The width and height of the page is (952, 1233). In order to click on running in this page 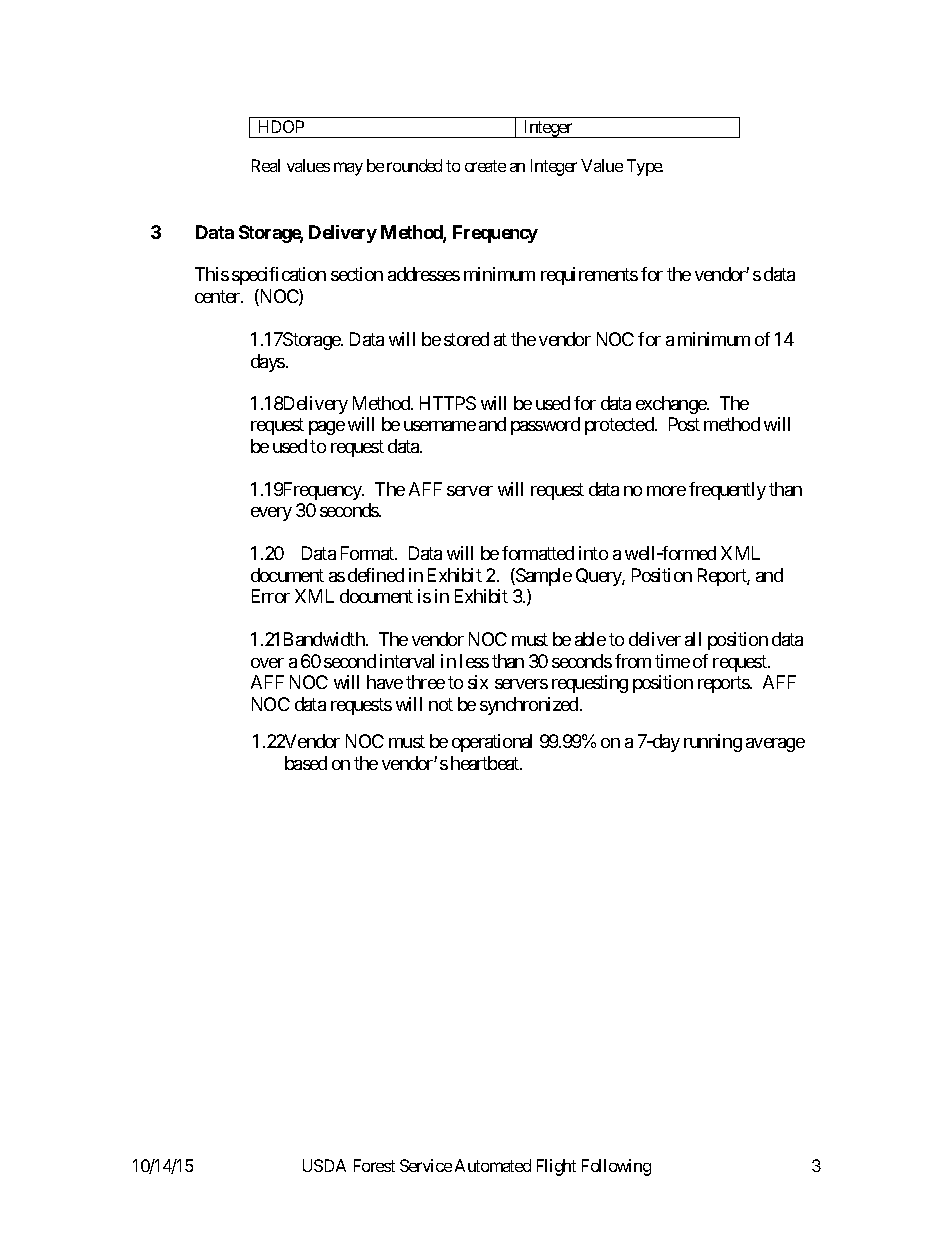, I will do `click(713, 743)`.
